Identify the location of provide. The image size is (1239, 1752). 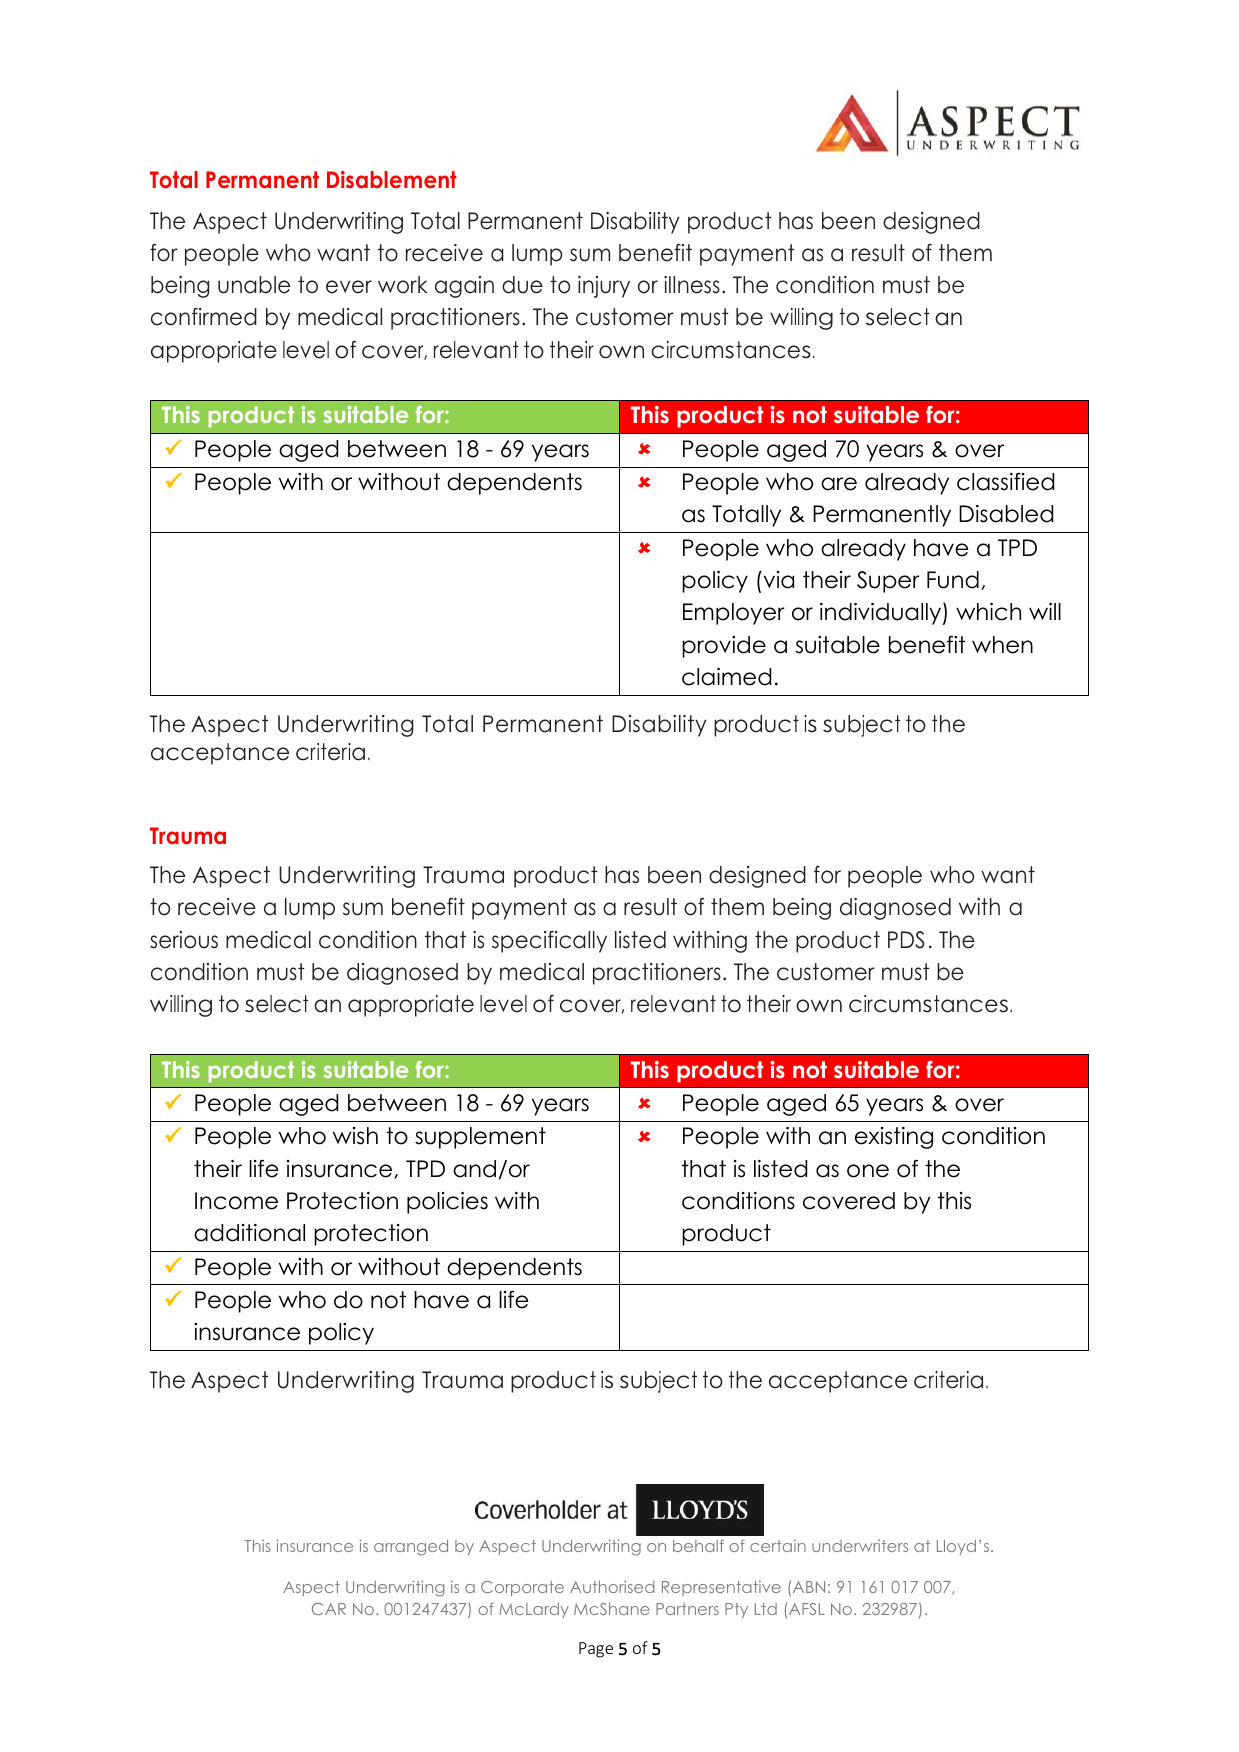
(724, 647).
